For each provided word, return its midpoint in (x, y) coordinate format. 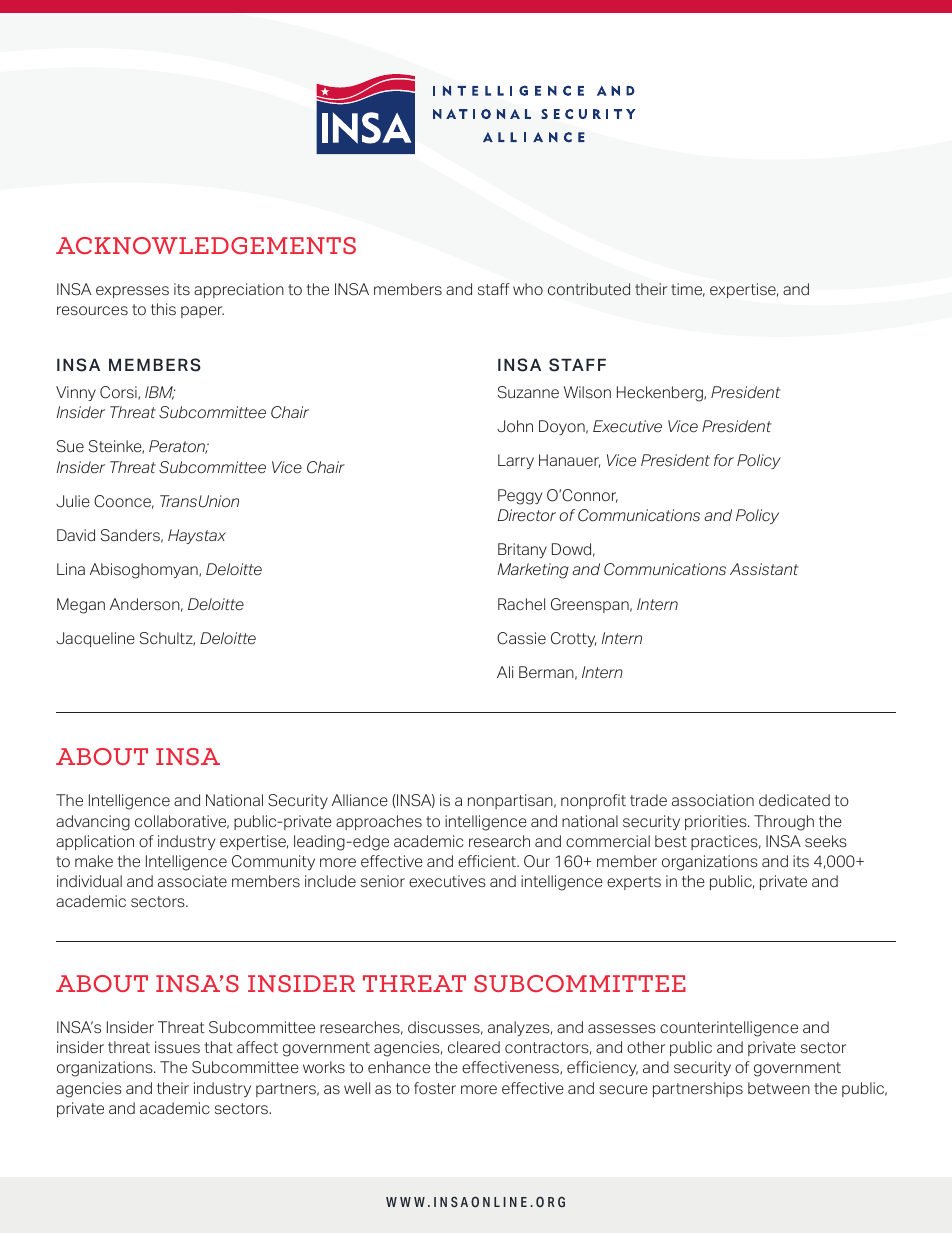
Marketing (533, 571)
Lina (71, 569)
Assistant (764, 569)
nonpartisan (511, 801)
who (528, 289)
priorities (717, 822)
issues (177, 1047)
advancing (93, 823)
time (688, 290)
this (163, 309)
